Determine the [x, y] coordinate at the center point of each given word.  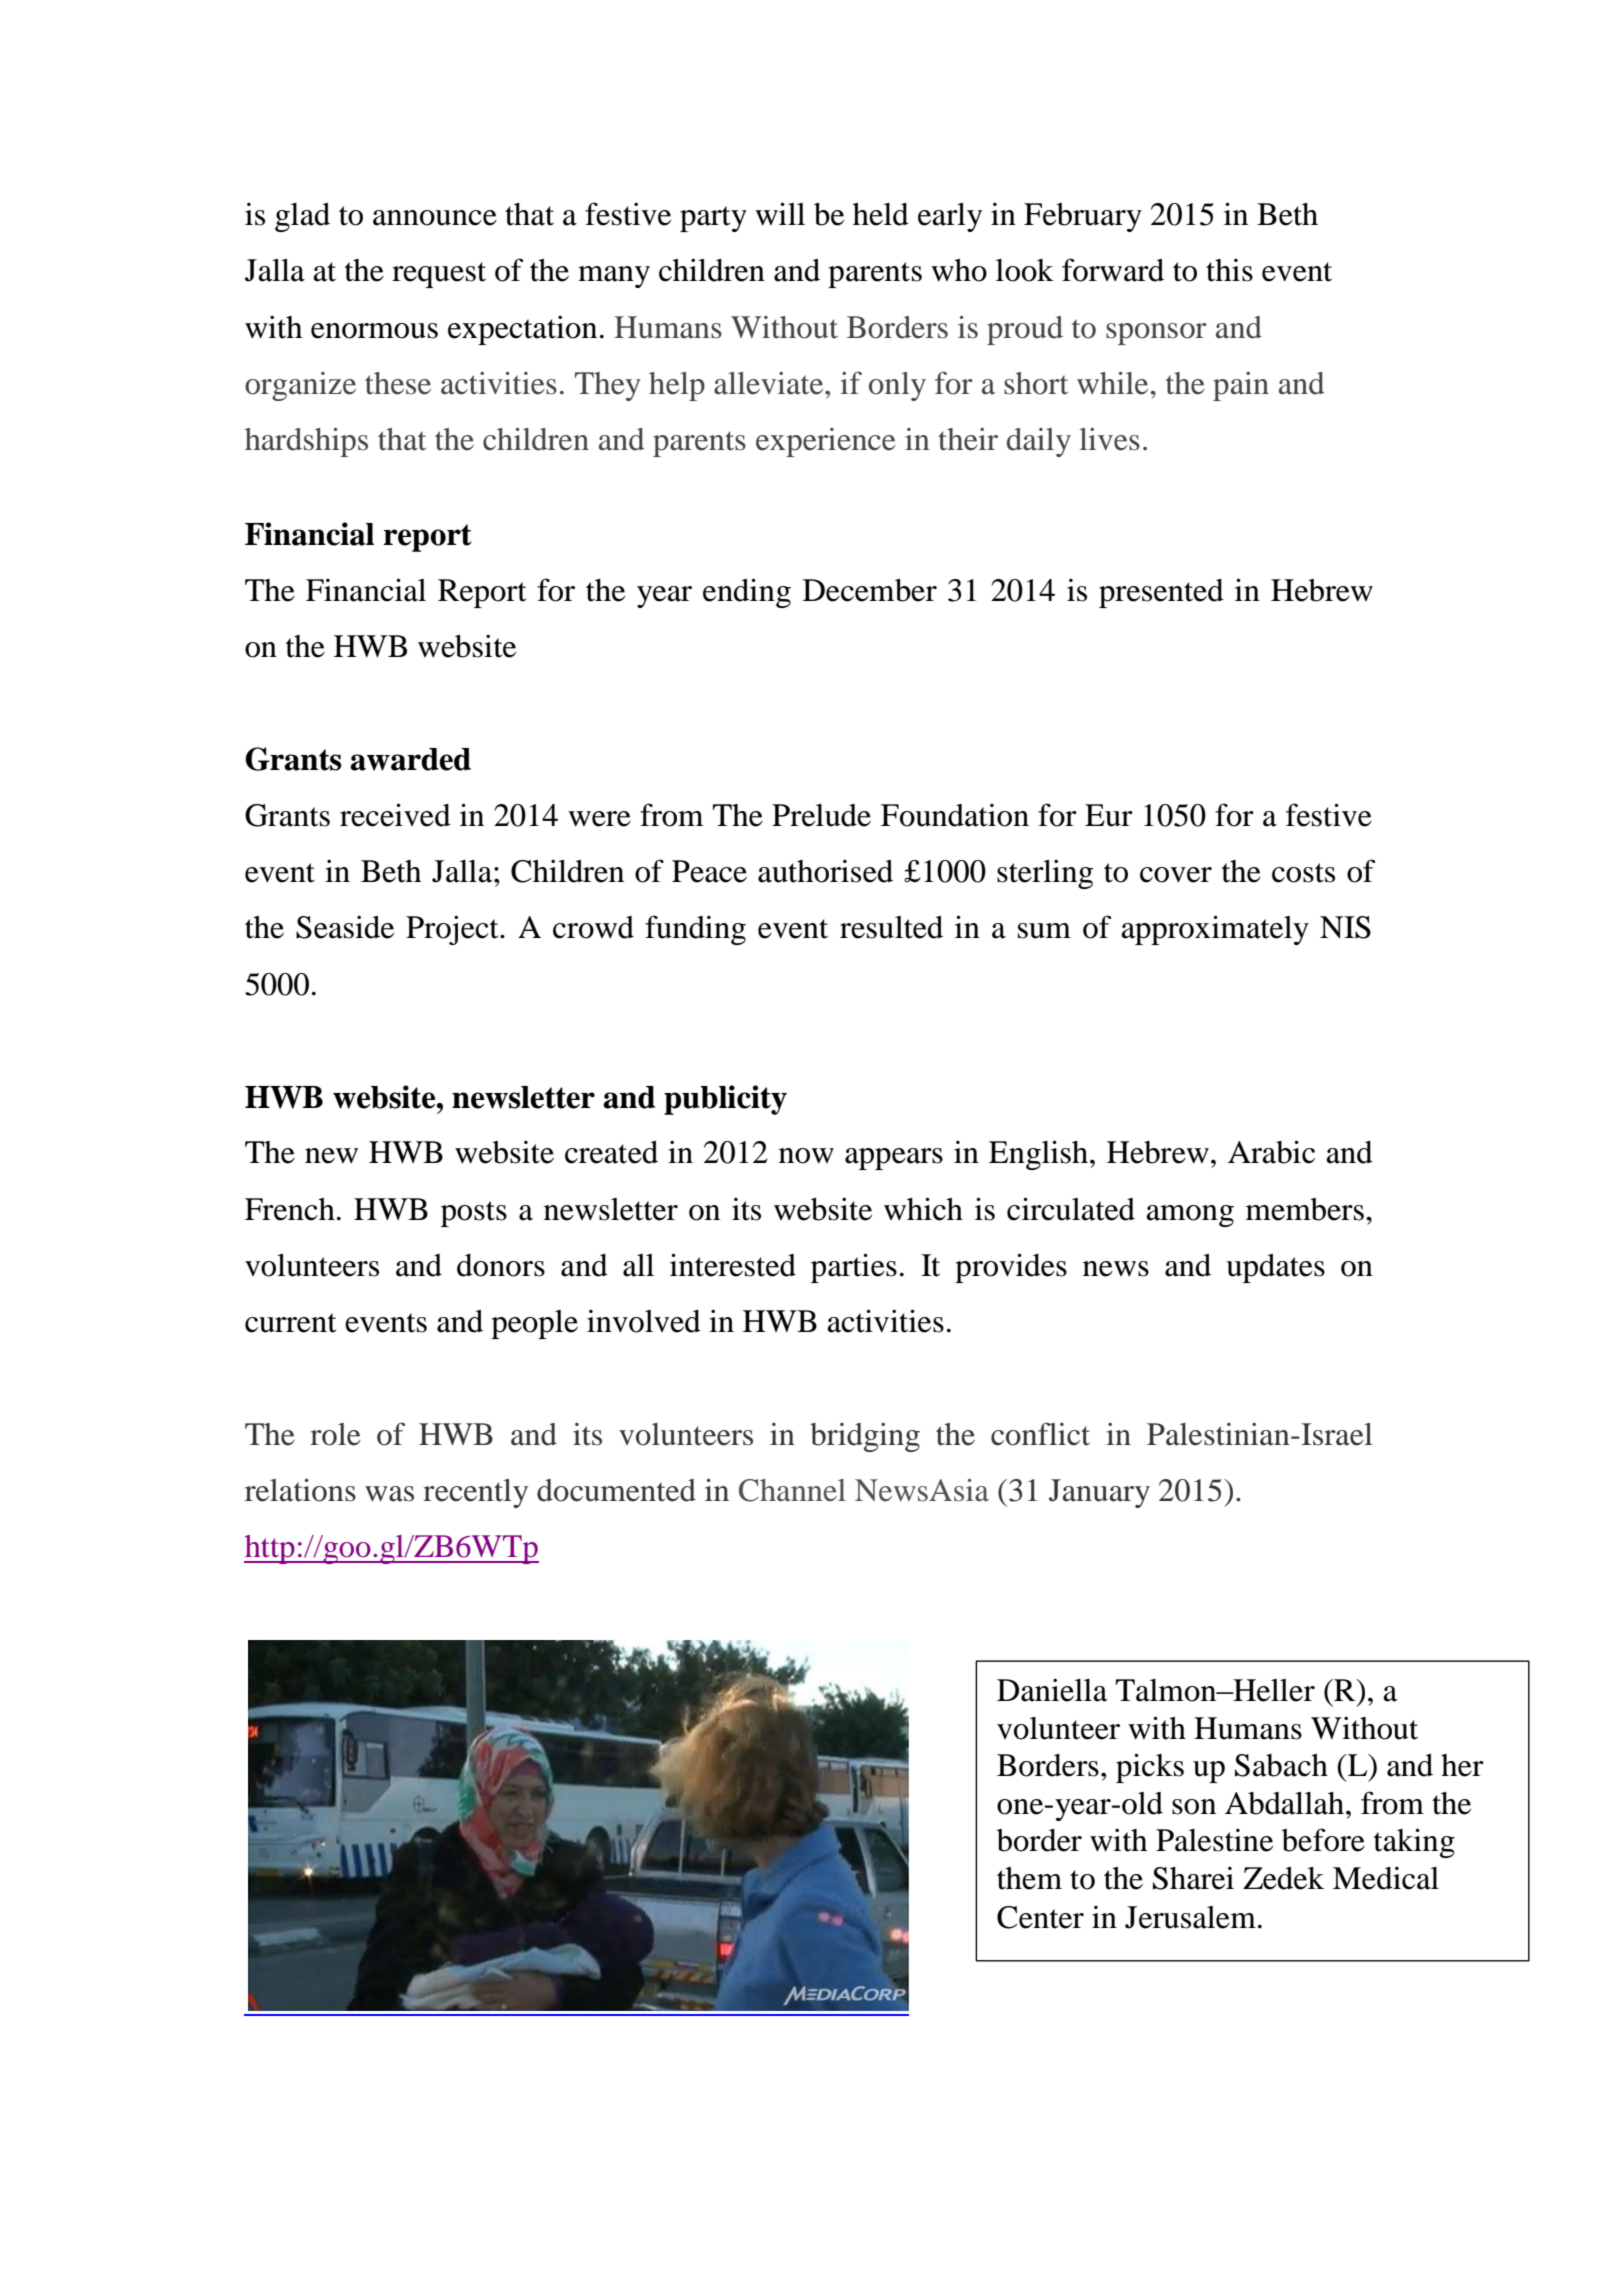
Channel [792, 1490]
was [389, 1494]
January [1099, 1493]
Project [453, 930]
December [870, 590]
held [881, 214]
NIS [1345, 927]
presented [1161, 593]
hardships [306, 442]
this [1229, 270]
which [923, 1209]
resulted [891, 927]
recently [475, 1493]
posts [474, 1214]
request [439, 275]
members [1305, 1209]
